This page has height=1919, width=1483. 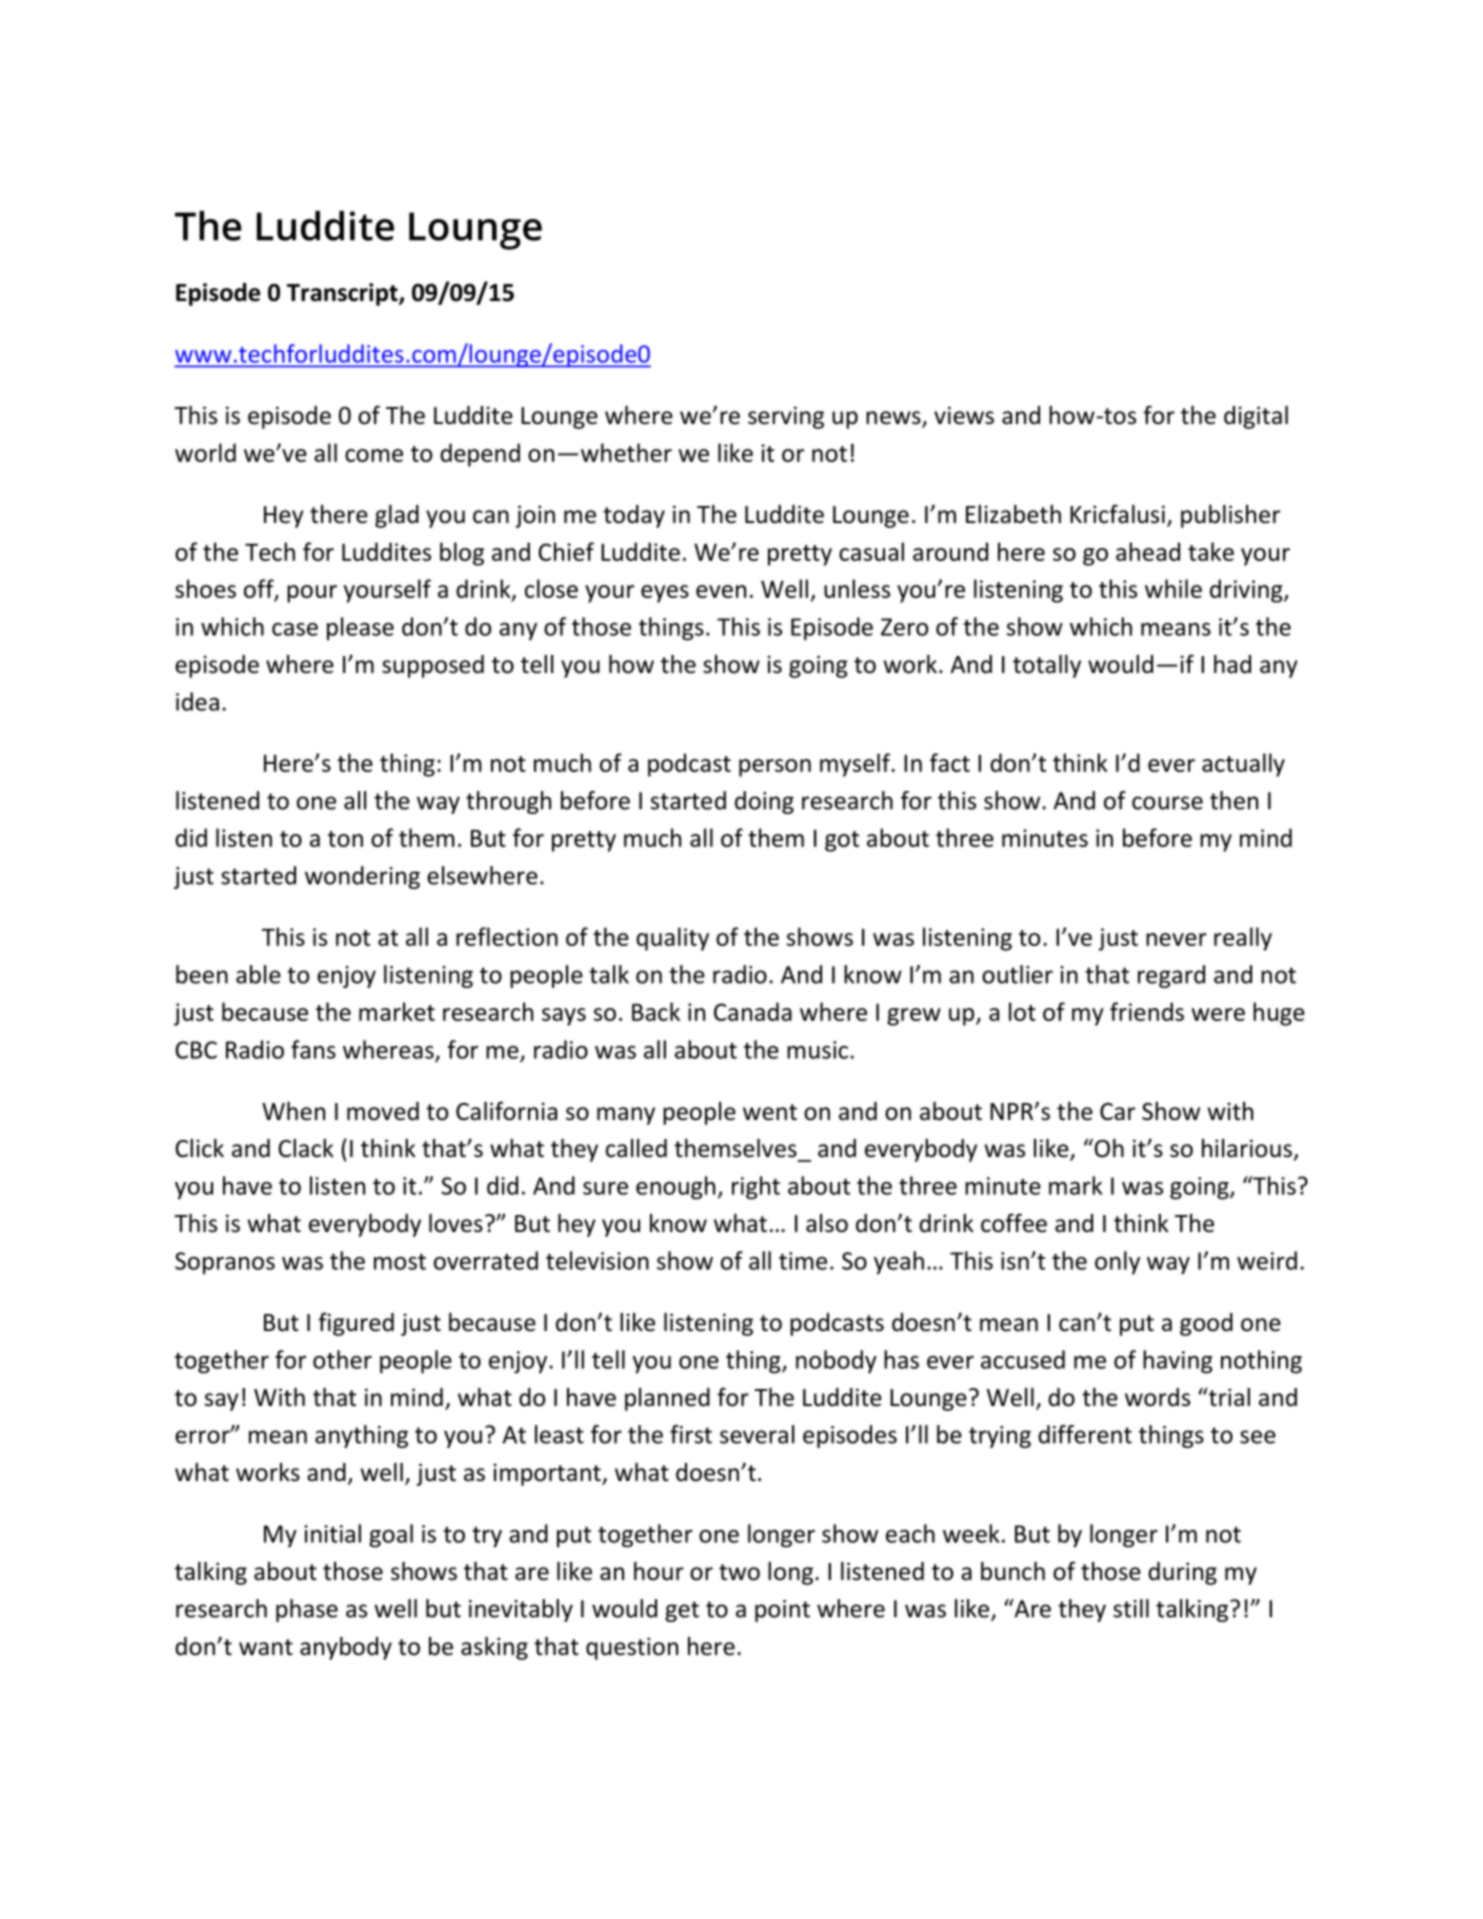 I want to click on doing, so click(x=764, y=802).
